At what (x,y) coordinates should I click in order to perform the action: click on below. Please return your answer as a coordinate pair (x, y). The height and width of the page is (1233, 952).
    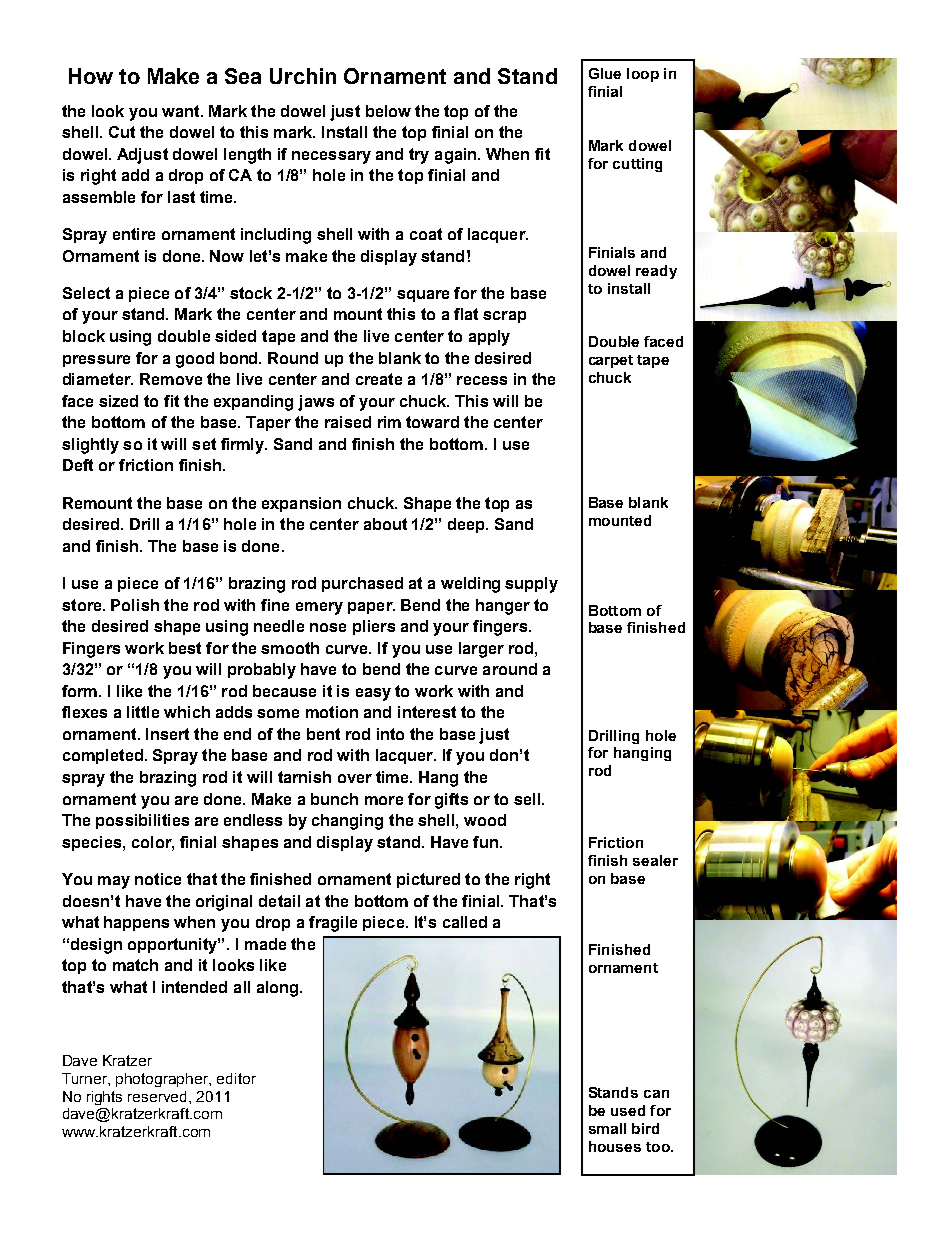
    Looking at the image, I should click on (388, 111).
